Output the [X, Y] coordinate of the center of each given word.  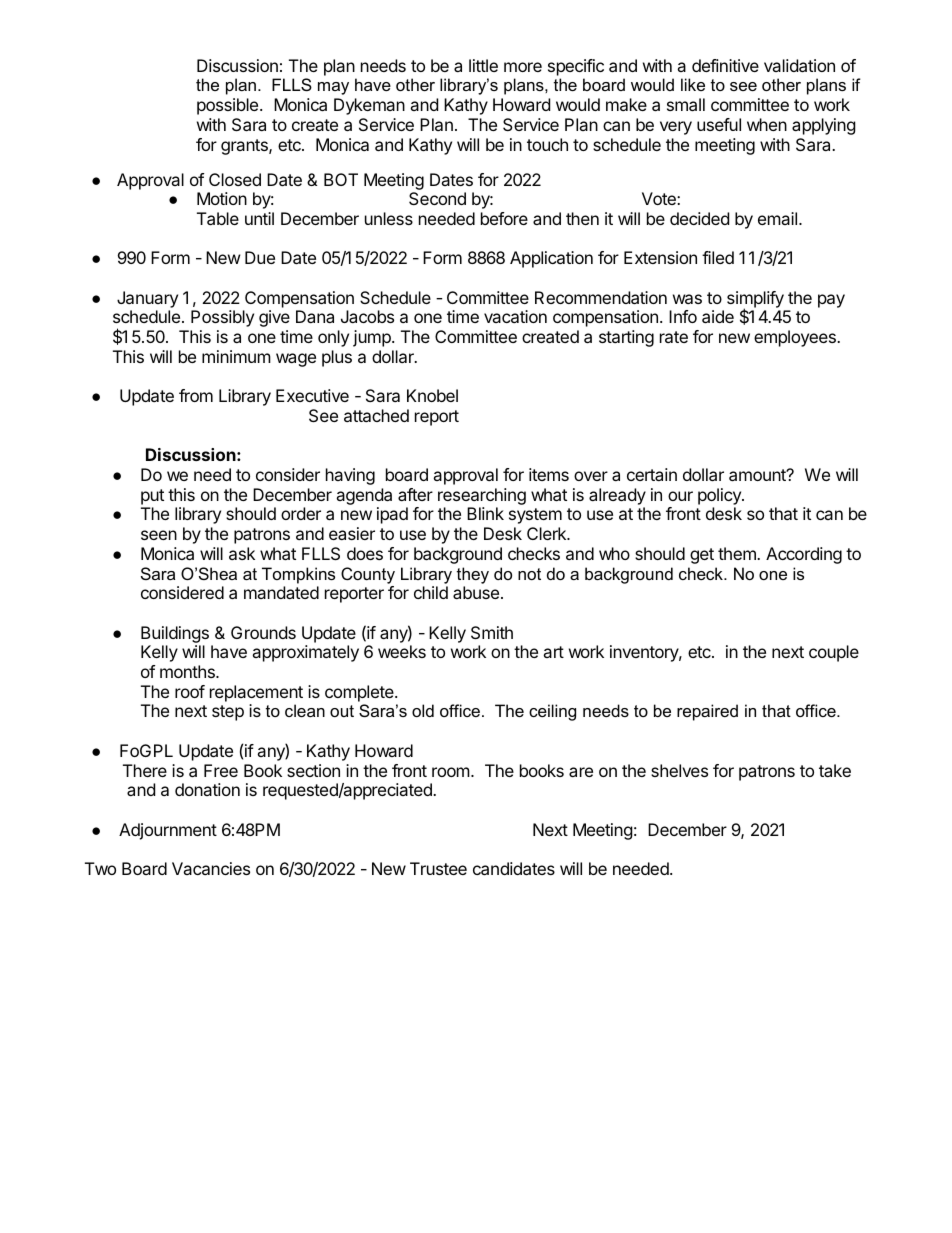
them [738, 553]
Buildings [175, 634]
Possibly [222, 318]
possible [229, 106]
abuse [476, 592]
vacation [515, 316]
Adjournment [168, 831]
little [483, 65]
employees [796, 338]
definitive [725, 65]
